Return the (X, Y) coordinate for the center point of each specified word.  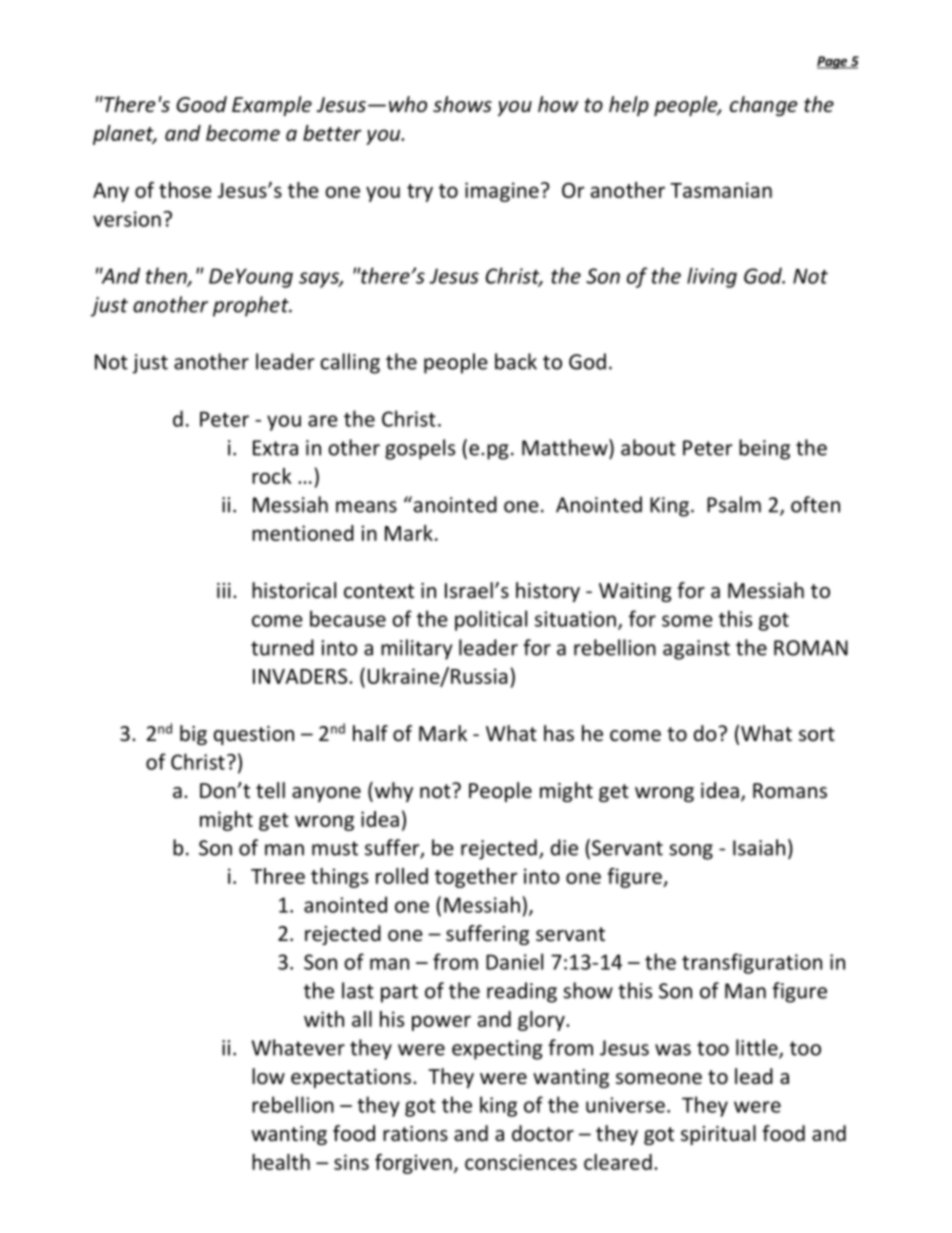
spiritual (718, 1135)
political (491, 620)
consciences (521, 1162)
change (764, 106)
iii (224, 590)
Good (201, 104)
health (281, 1162)
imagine (502, 192)
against (696, 650)
